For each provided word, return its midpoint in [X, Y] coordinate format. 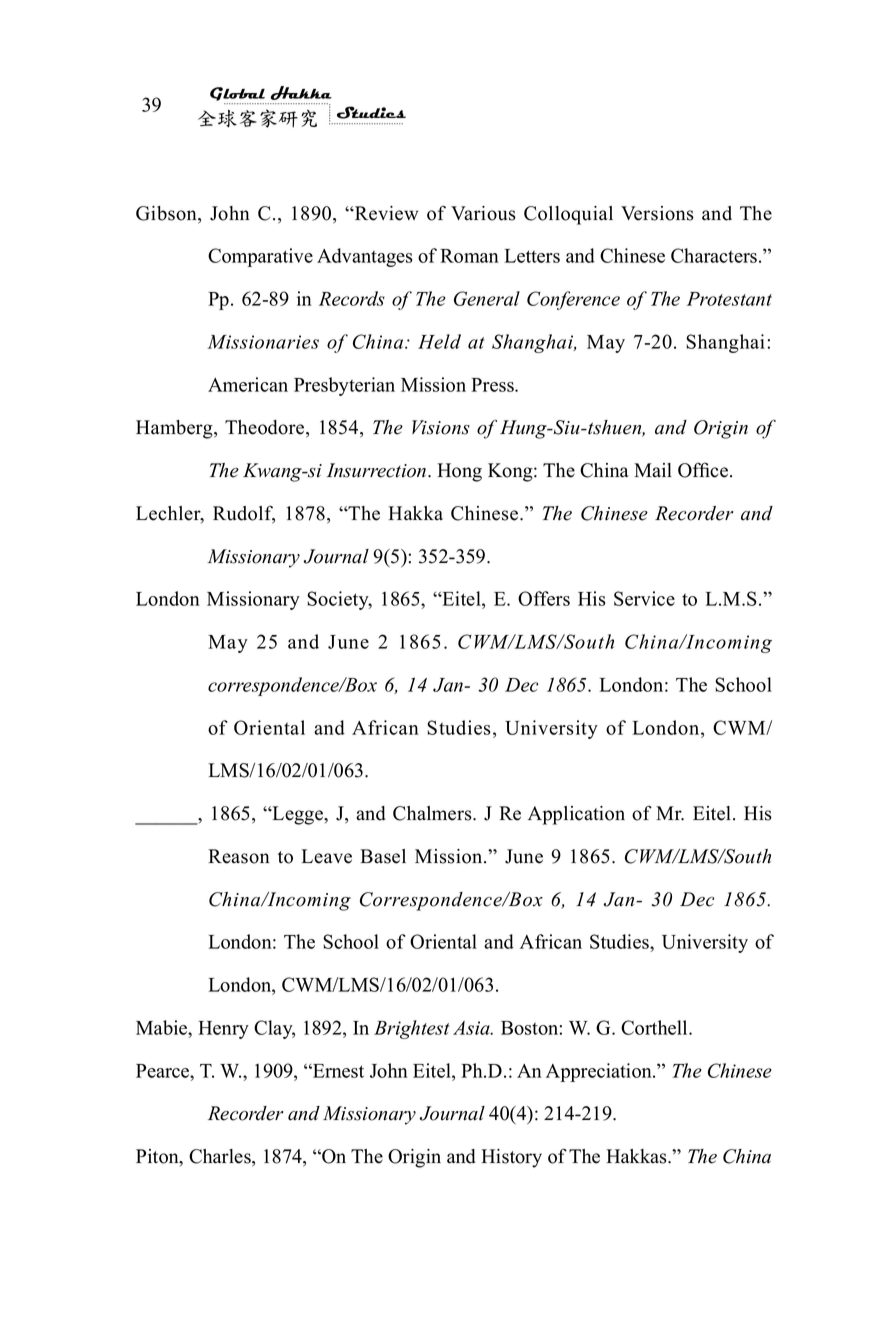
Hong [459, 472]
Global [237, 94]
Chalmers [433, 813]
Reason [239, 856]
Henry [223, 1030]
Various [483, 213]
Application [576, 815]
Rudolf [244, 514]
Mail [653, 470]
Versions [657, 213]
